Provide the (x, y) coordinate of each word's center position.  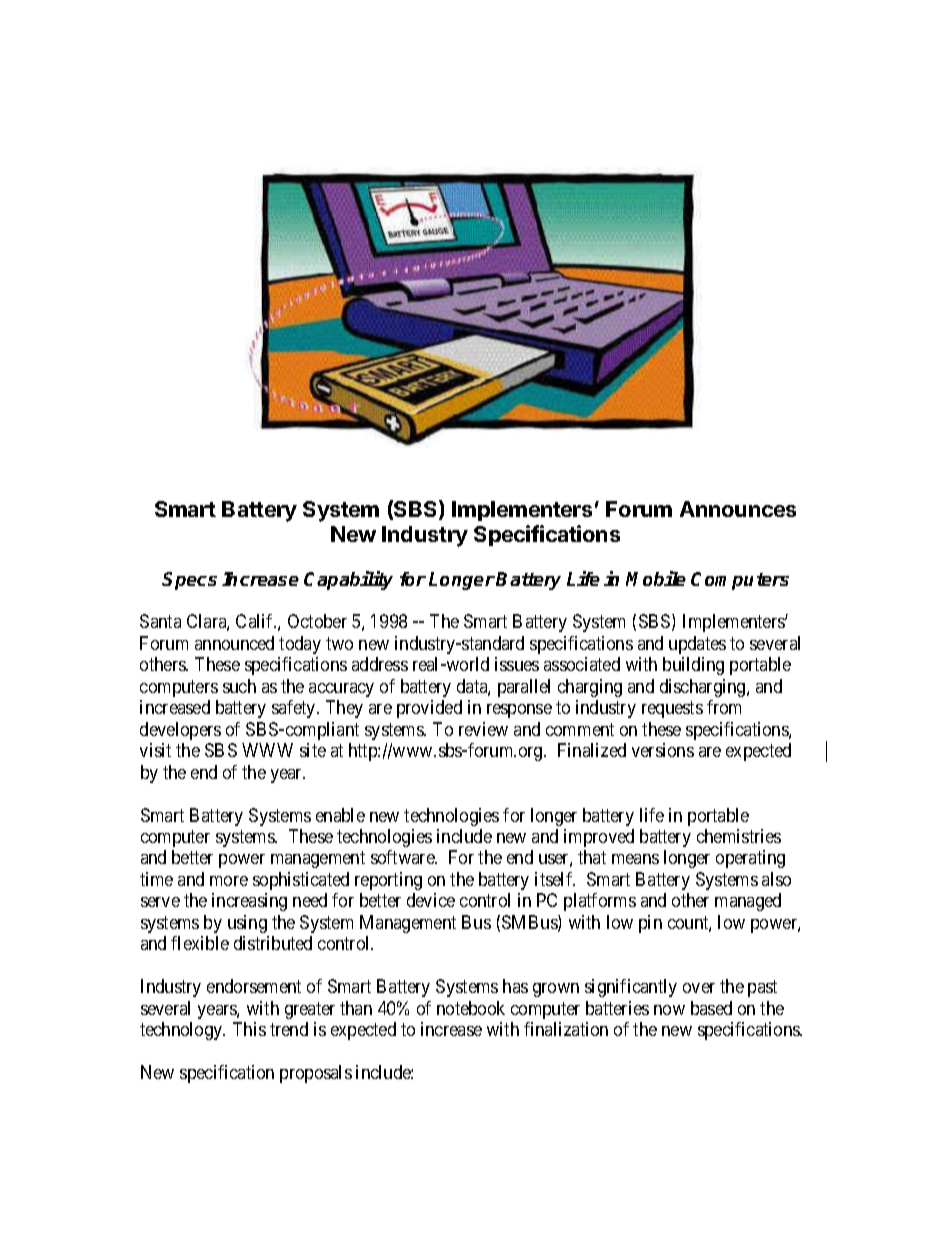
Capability (348, 580)
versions (663, 750)
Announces (738, 509)
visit (155, 750)
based (711, 1008)
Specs (189, 581)
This (249, 1029)
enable (340, 815)
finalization (566, 1029)
